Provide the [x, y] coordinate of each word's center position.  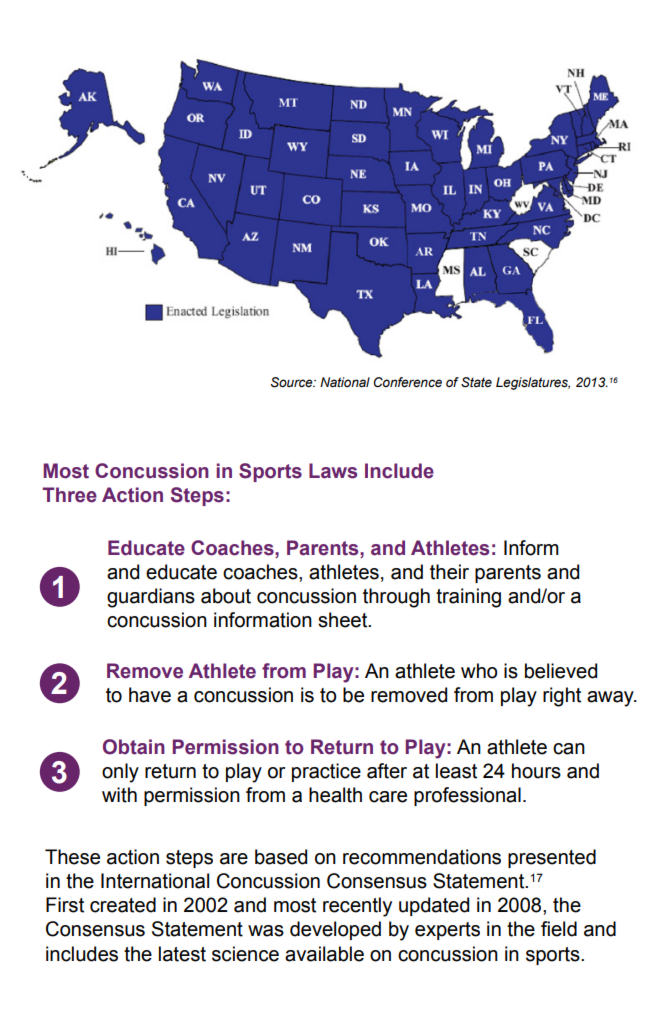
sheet [344, 620]
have [150, 695]
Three [69, 495]
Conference [407, 382]
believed [561, 671]
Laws [333, 471]
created [123, 905]
